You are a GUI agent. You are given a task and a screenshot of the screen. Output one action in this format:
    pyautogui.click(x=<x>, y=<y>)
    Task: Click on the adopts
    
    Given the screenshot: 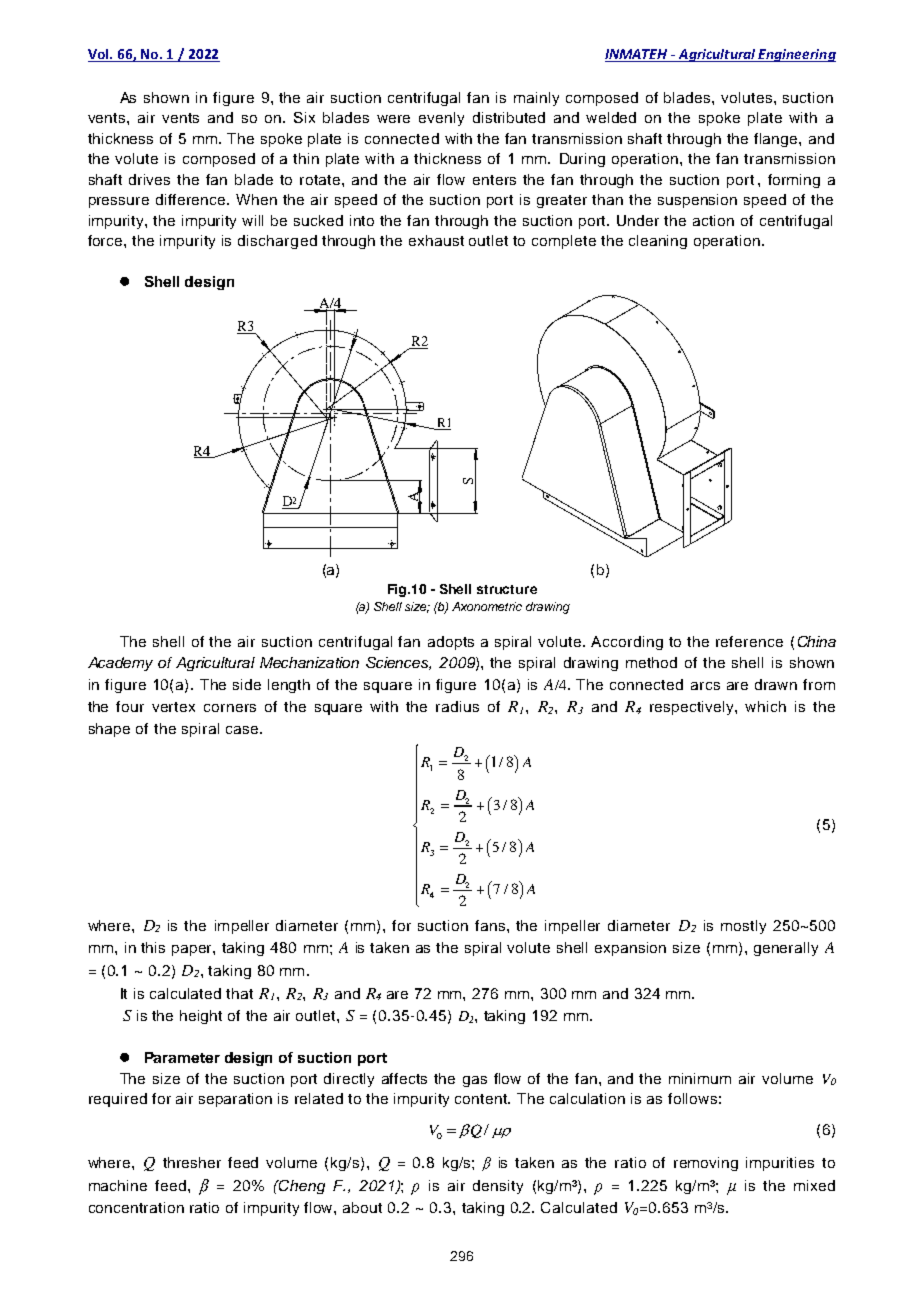 What is the action you would take?
    pyautogui.click(x=451, y=643)
